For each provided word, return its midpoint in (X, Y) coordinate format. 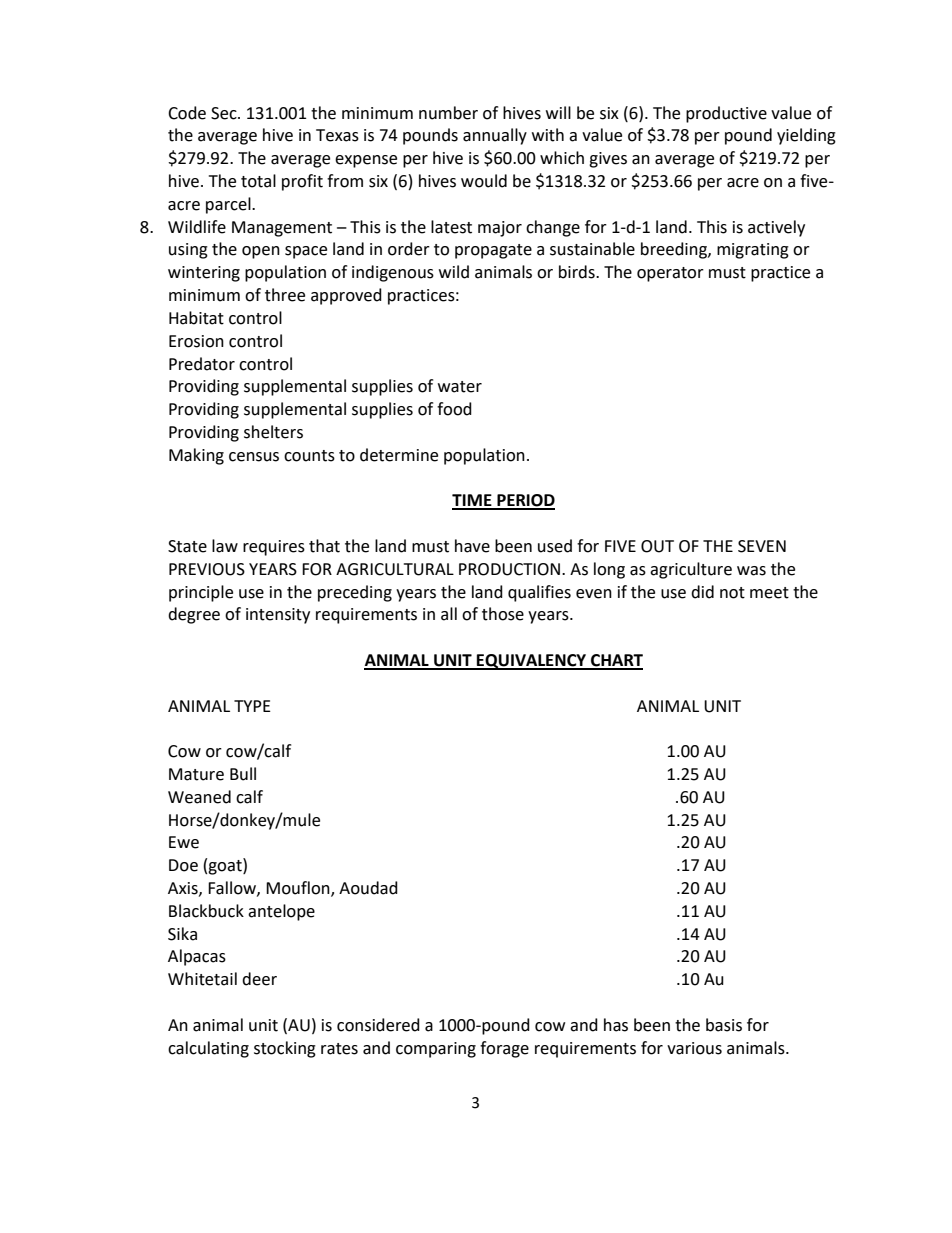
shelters (273, 432)
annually (495, 136)
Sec (225, 113)
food (454, 409)
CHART (616, 661)
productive (726, 114)
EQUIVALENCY (532, 662)
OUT (657, 546)
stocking (285, 1049)
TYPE (252, 706)
